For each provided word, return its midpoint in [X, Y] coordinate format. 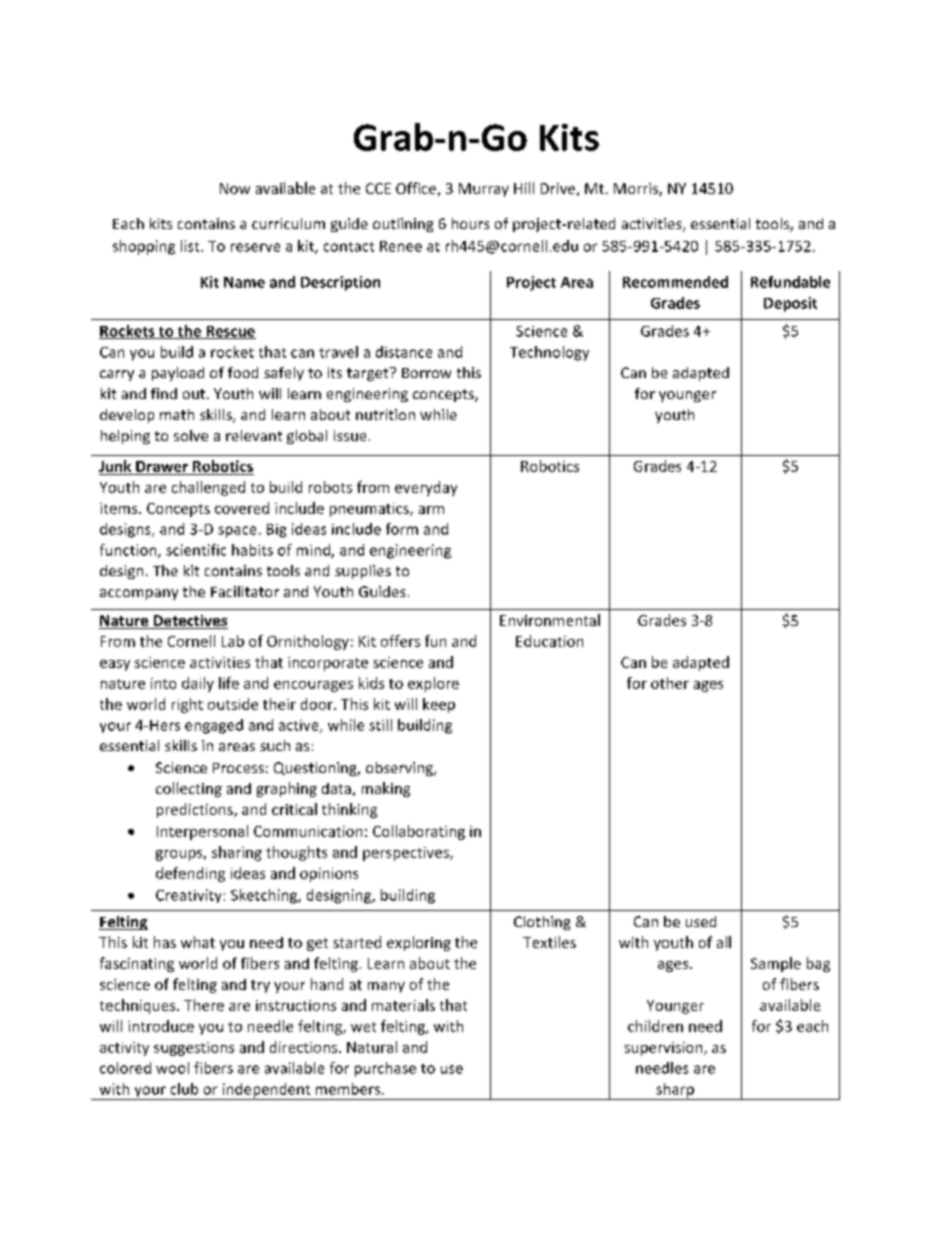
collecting [189, 789]
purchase [385, 1069]
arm [431, 510]
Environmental [550, 620]
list [191, 246]
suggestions [194, 1049]
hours [470, 223]
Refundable [790, 282]
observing [400, 769]
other [670, 683]
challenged [208, 488]
